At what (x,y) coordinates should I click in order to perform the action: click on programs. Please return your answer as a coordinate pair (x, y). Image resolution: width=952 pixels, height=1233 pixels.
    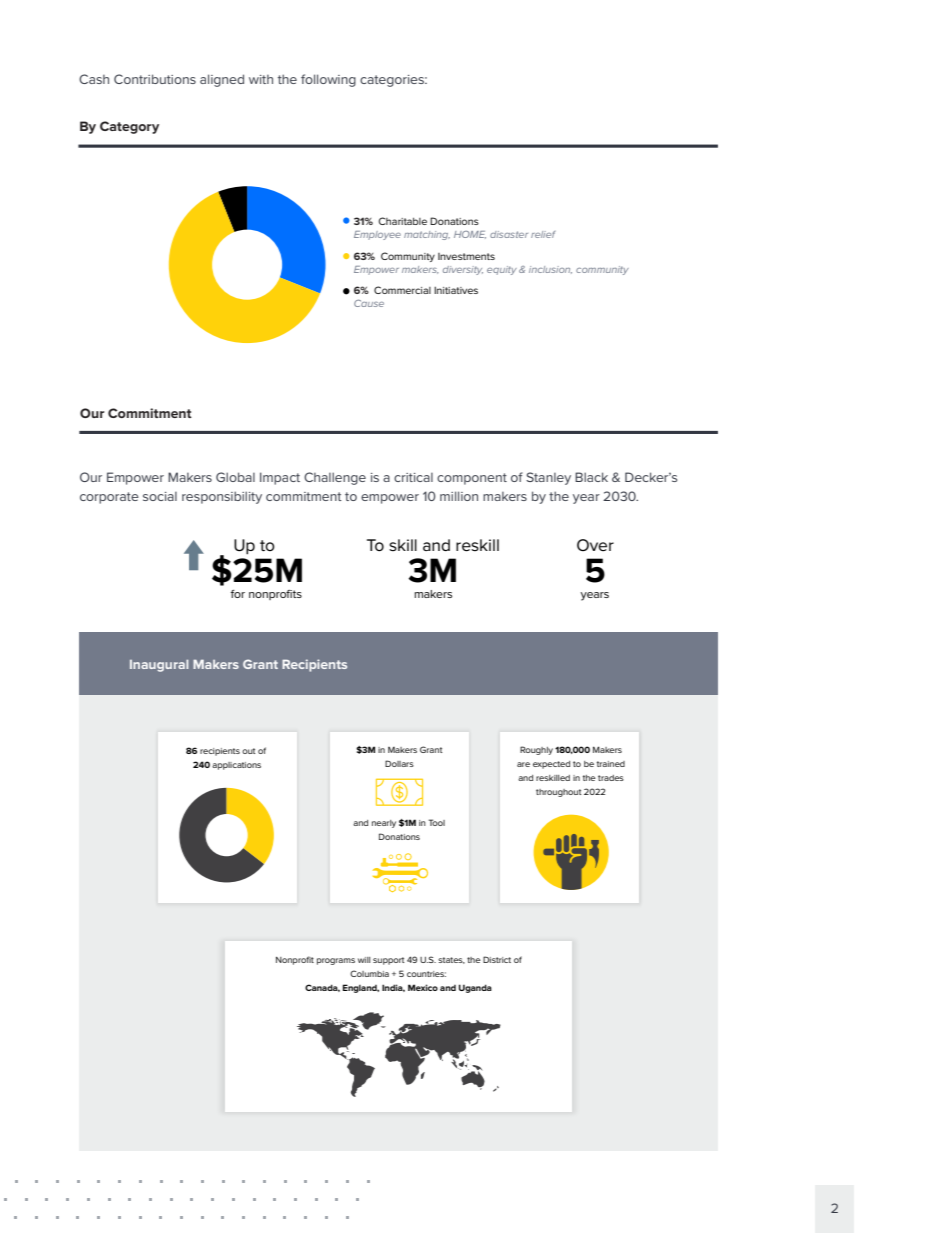
    Looking at the image, I should click on (336, 961).
